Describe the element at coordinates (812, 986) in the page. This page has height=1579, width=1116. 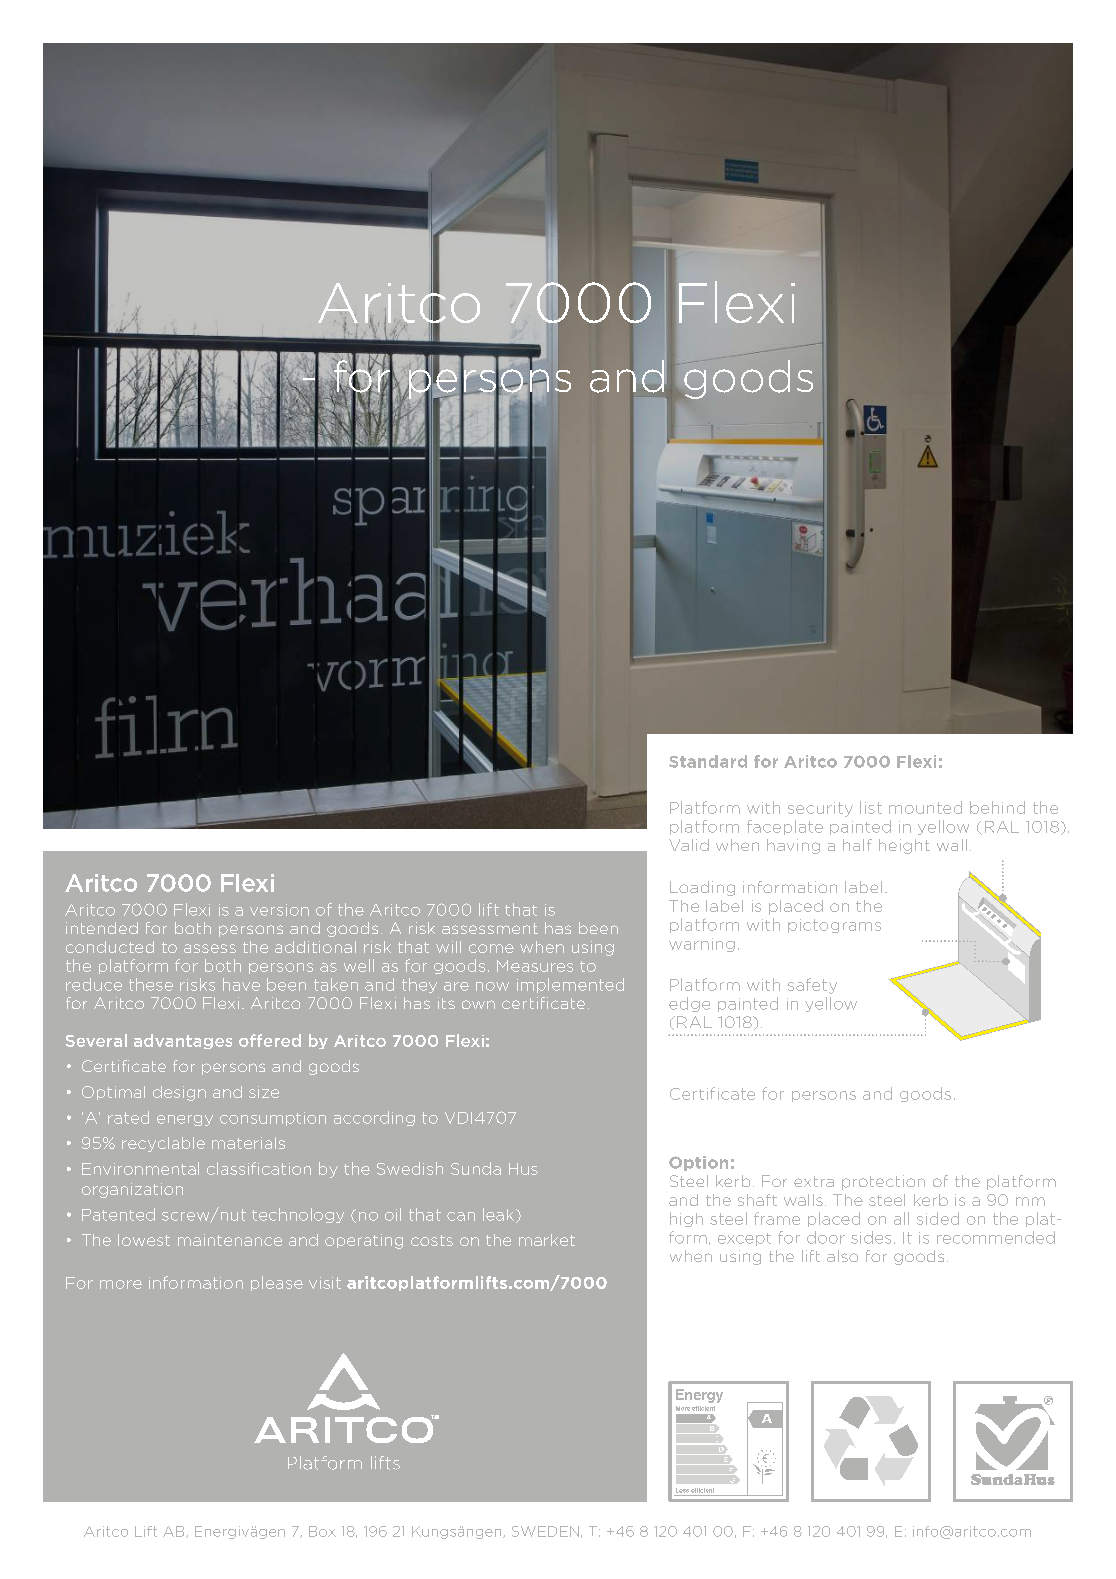
I see `safety` at that location.
